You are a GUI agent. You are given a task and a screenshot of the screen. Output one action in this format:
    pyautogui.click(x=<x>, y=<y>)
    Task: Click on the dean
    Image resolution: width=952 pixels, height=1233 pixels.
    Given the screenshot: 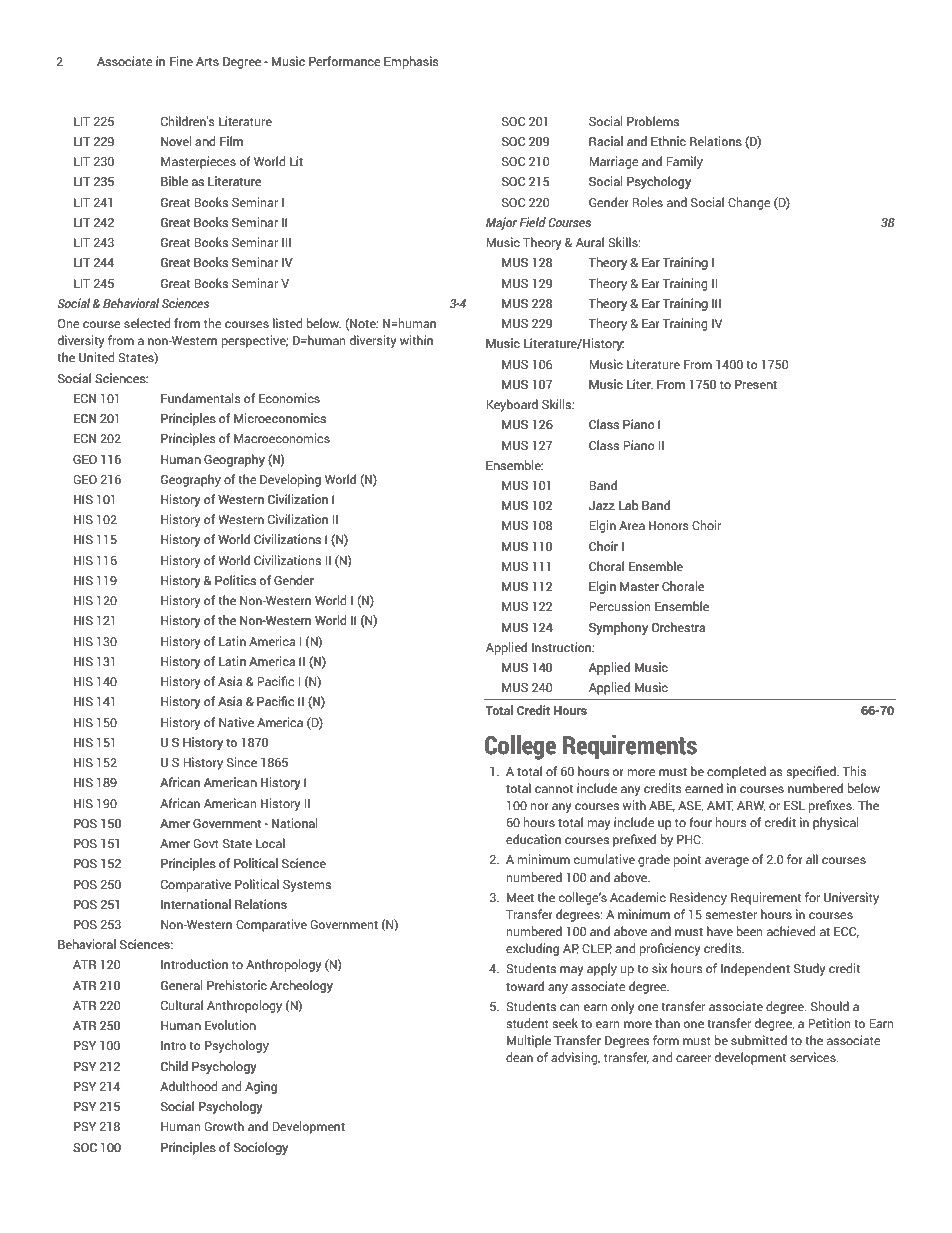 What is the action you would take?
    pyautogui.click(x=519, y=1057)
